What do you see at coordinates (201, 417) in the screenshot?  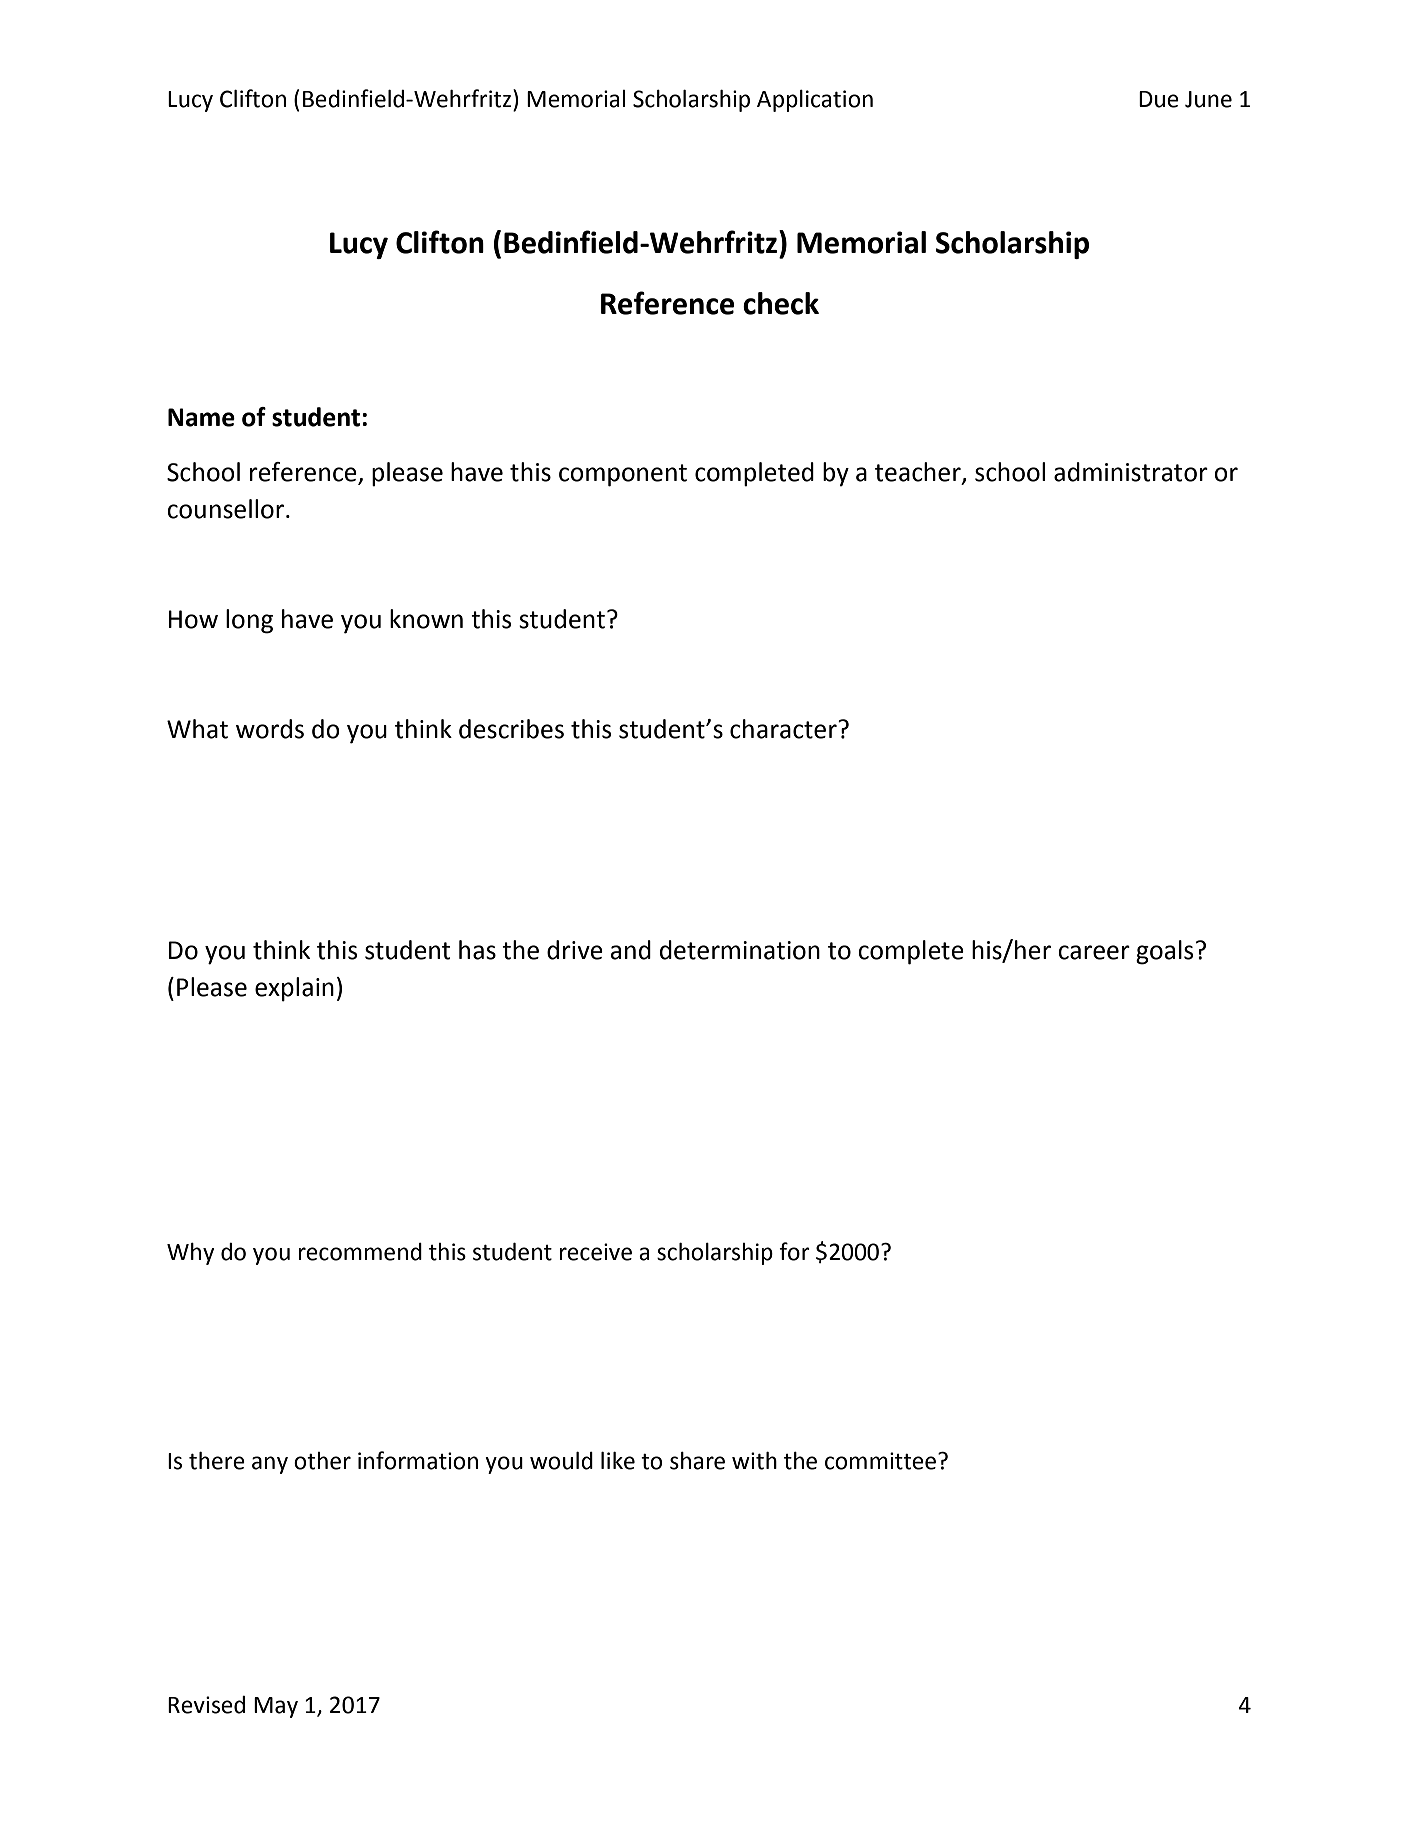 I see `Name` at bounding box center [201, 417].
